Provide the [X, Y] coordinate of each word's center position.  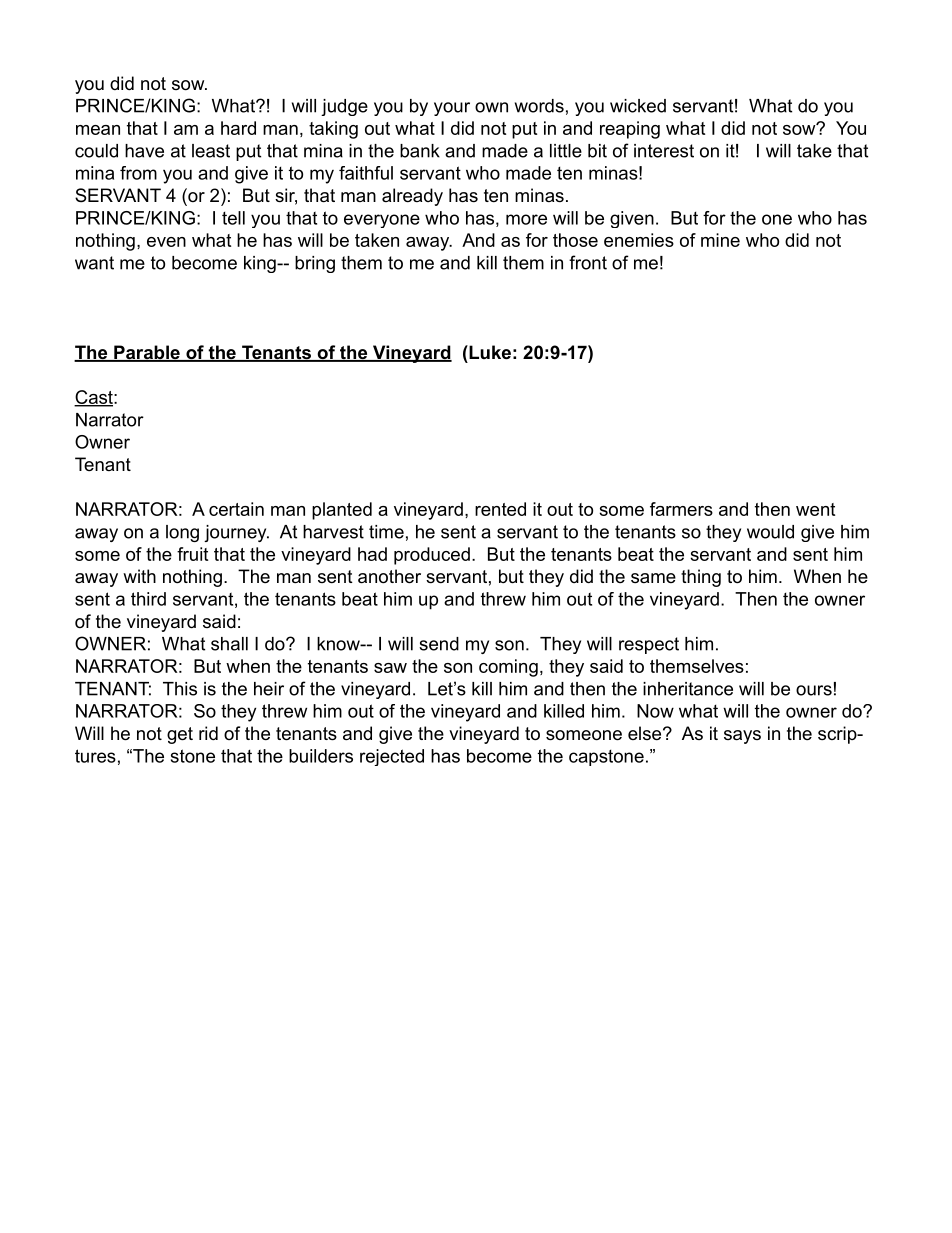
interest [664, 151]
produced [432, 556]
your [452, 109]
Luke [489, 352]
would [770, 532]
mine [720, 240]
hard [238, 128]
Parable [147, 353]
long [182, 533]
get [180, 735]
